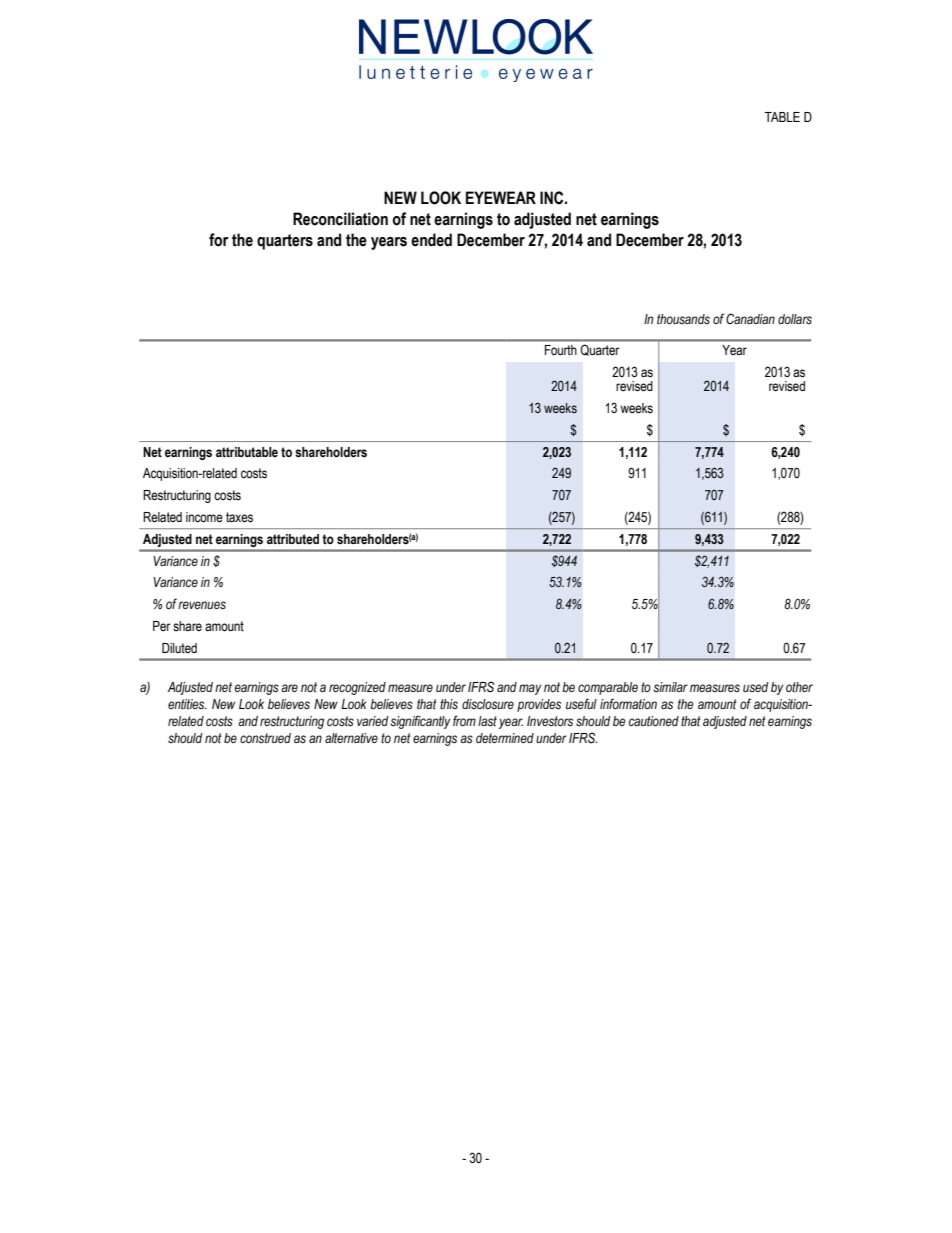  What do you see at coordinates (431, 240) in the screenshot?
I see `ended` at bounding box center [431, 240].
